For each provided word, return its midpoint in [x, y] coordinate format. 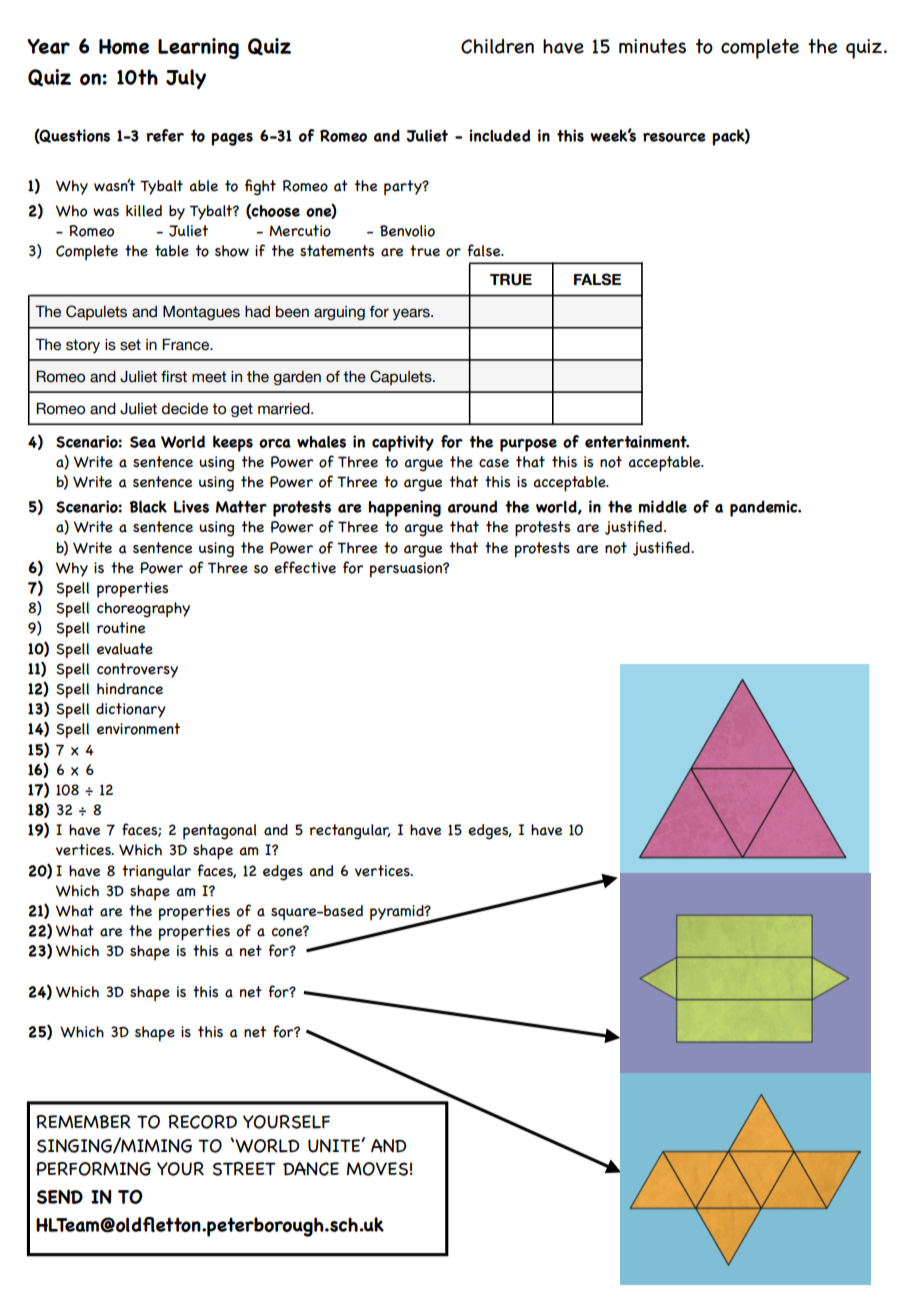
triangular [156, 873]
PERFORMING [93, 1169]
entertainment [637, 441]
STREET [244, 1169]
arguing [339, 313]
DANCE [311, 1169]
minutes [652, 46]
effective [305, 567]
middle [663, 506]
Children [497, 46]
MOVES [377, 1169]
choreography [143, 610]
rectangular [350, 832]
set [130, 345]
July [186, 79]
